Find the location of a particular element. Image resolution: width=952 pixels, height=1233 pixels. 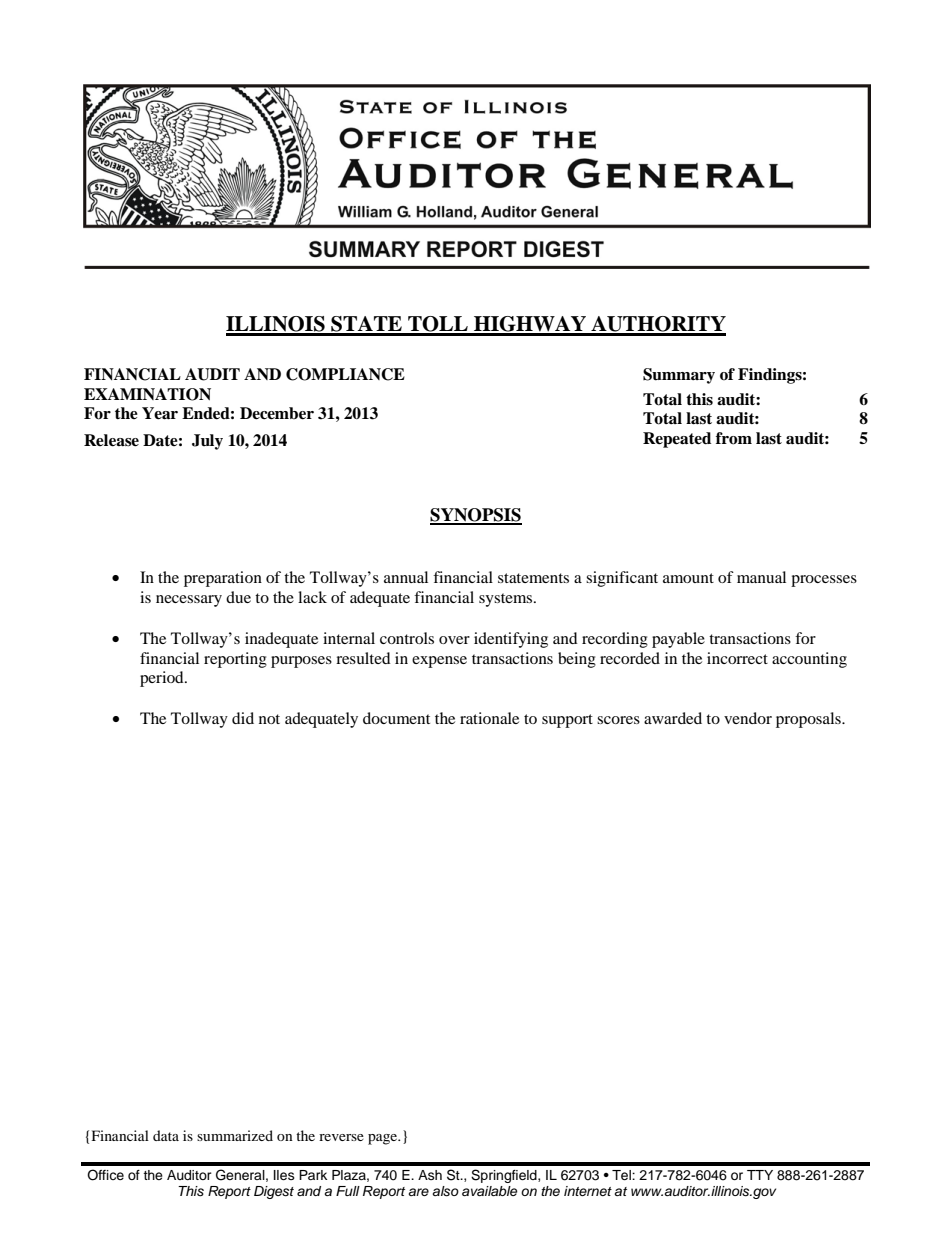

Year is located at coordinates (160, 413).
